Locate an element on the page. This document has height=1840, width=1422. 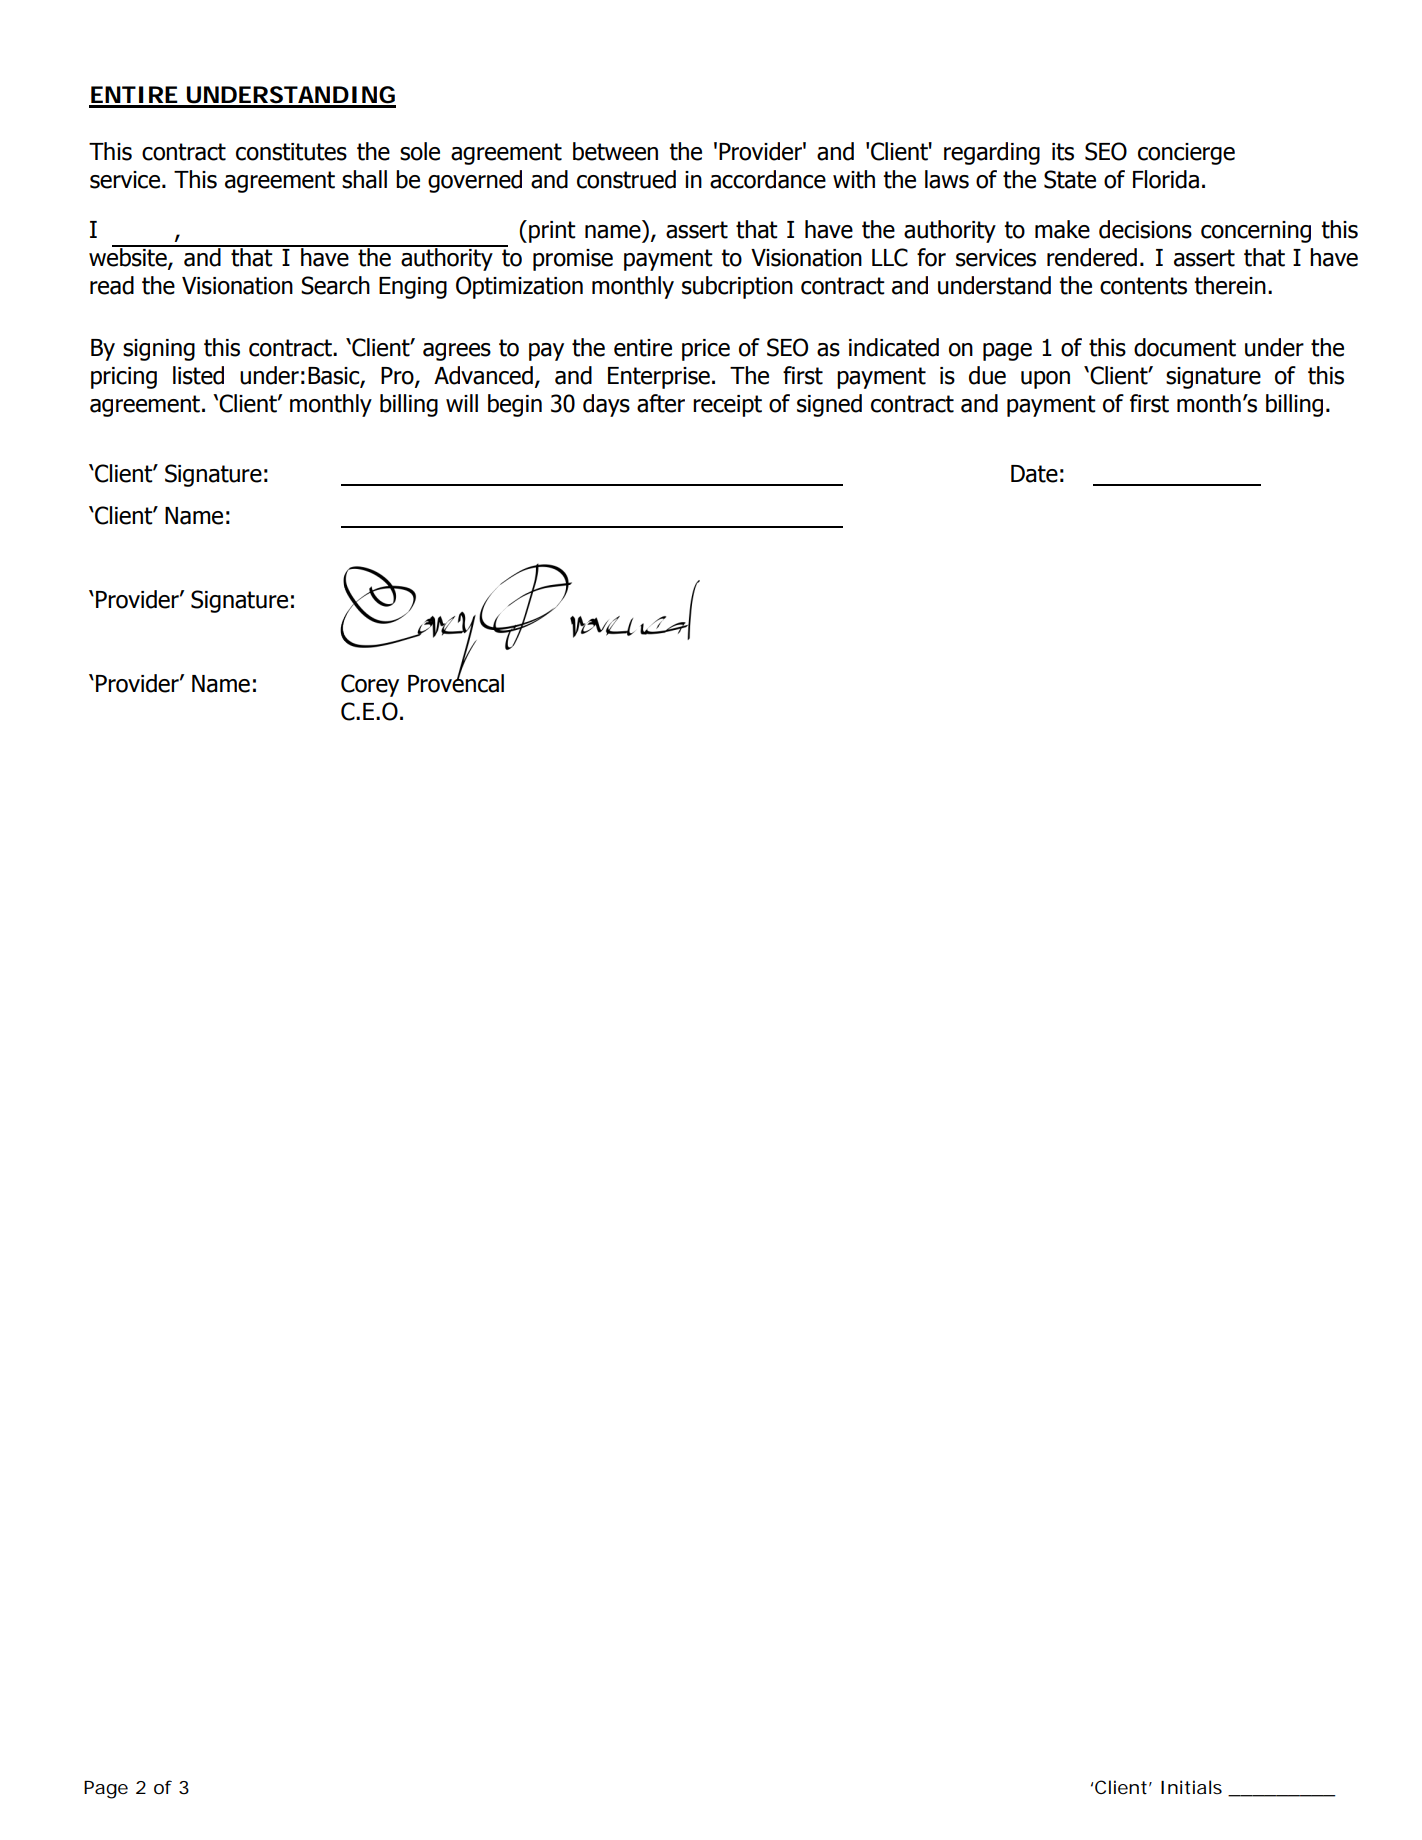
begin is located at coordinates (515, 405).
